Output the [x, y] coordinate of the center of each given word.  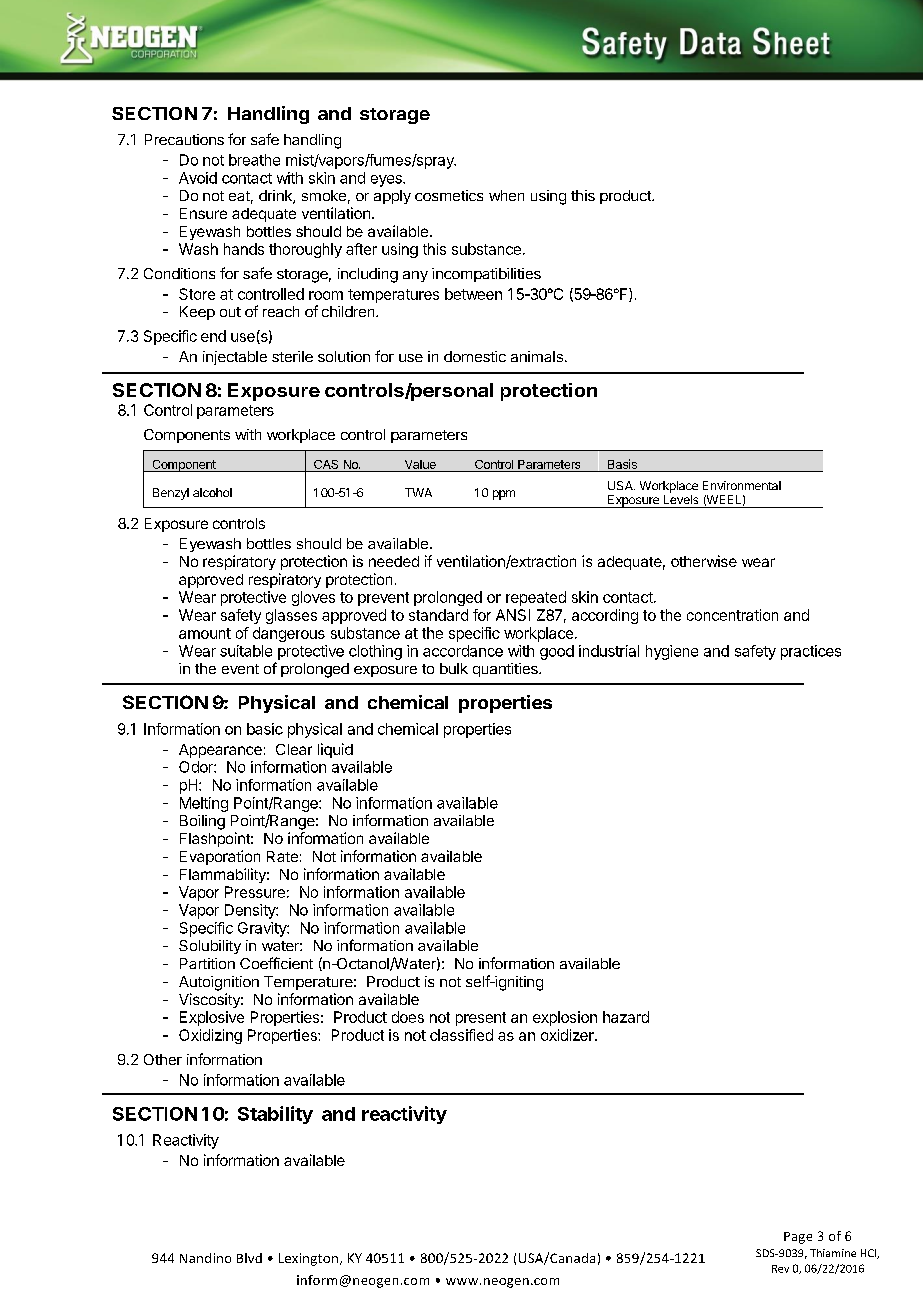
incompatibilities [486, 275]
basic [265, 729]
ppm [504, 495]
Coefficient [276, 963]
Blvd [249, 1258]
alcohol [212, 492]
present [481, 1019]
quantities [506, 670]
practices [811, 652]
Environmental [742, 485]
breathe [254, 160]
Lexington [308, 1259]
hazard [626, 1017]
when [506, 195]
